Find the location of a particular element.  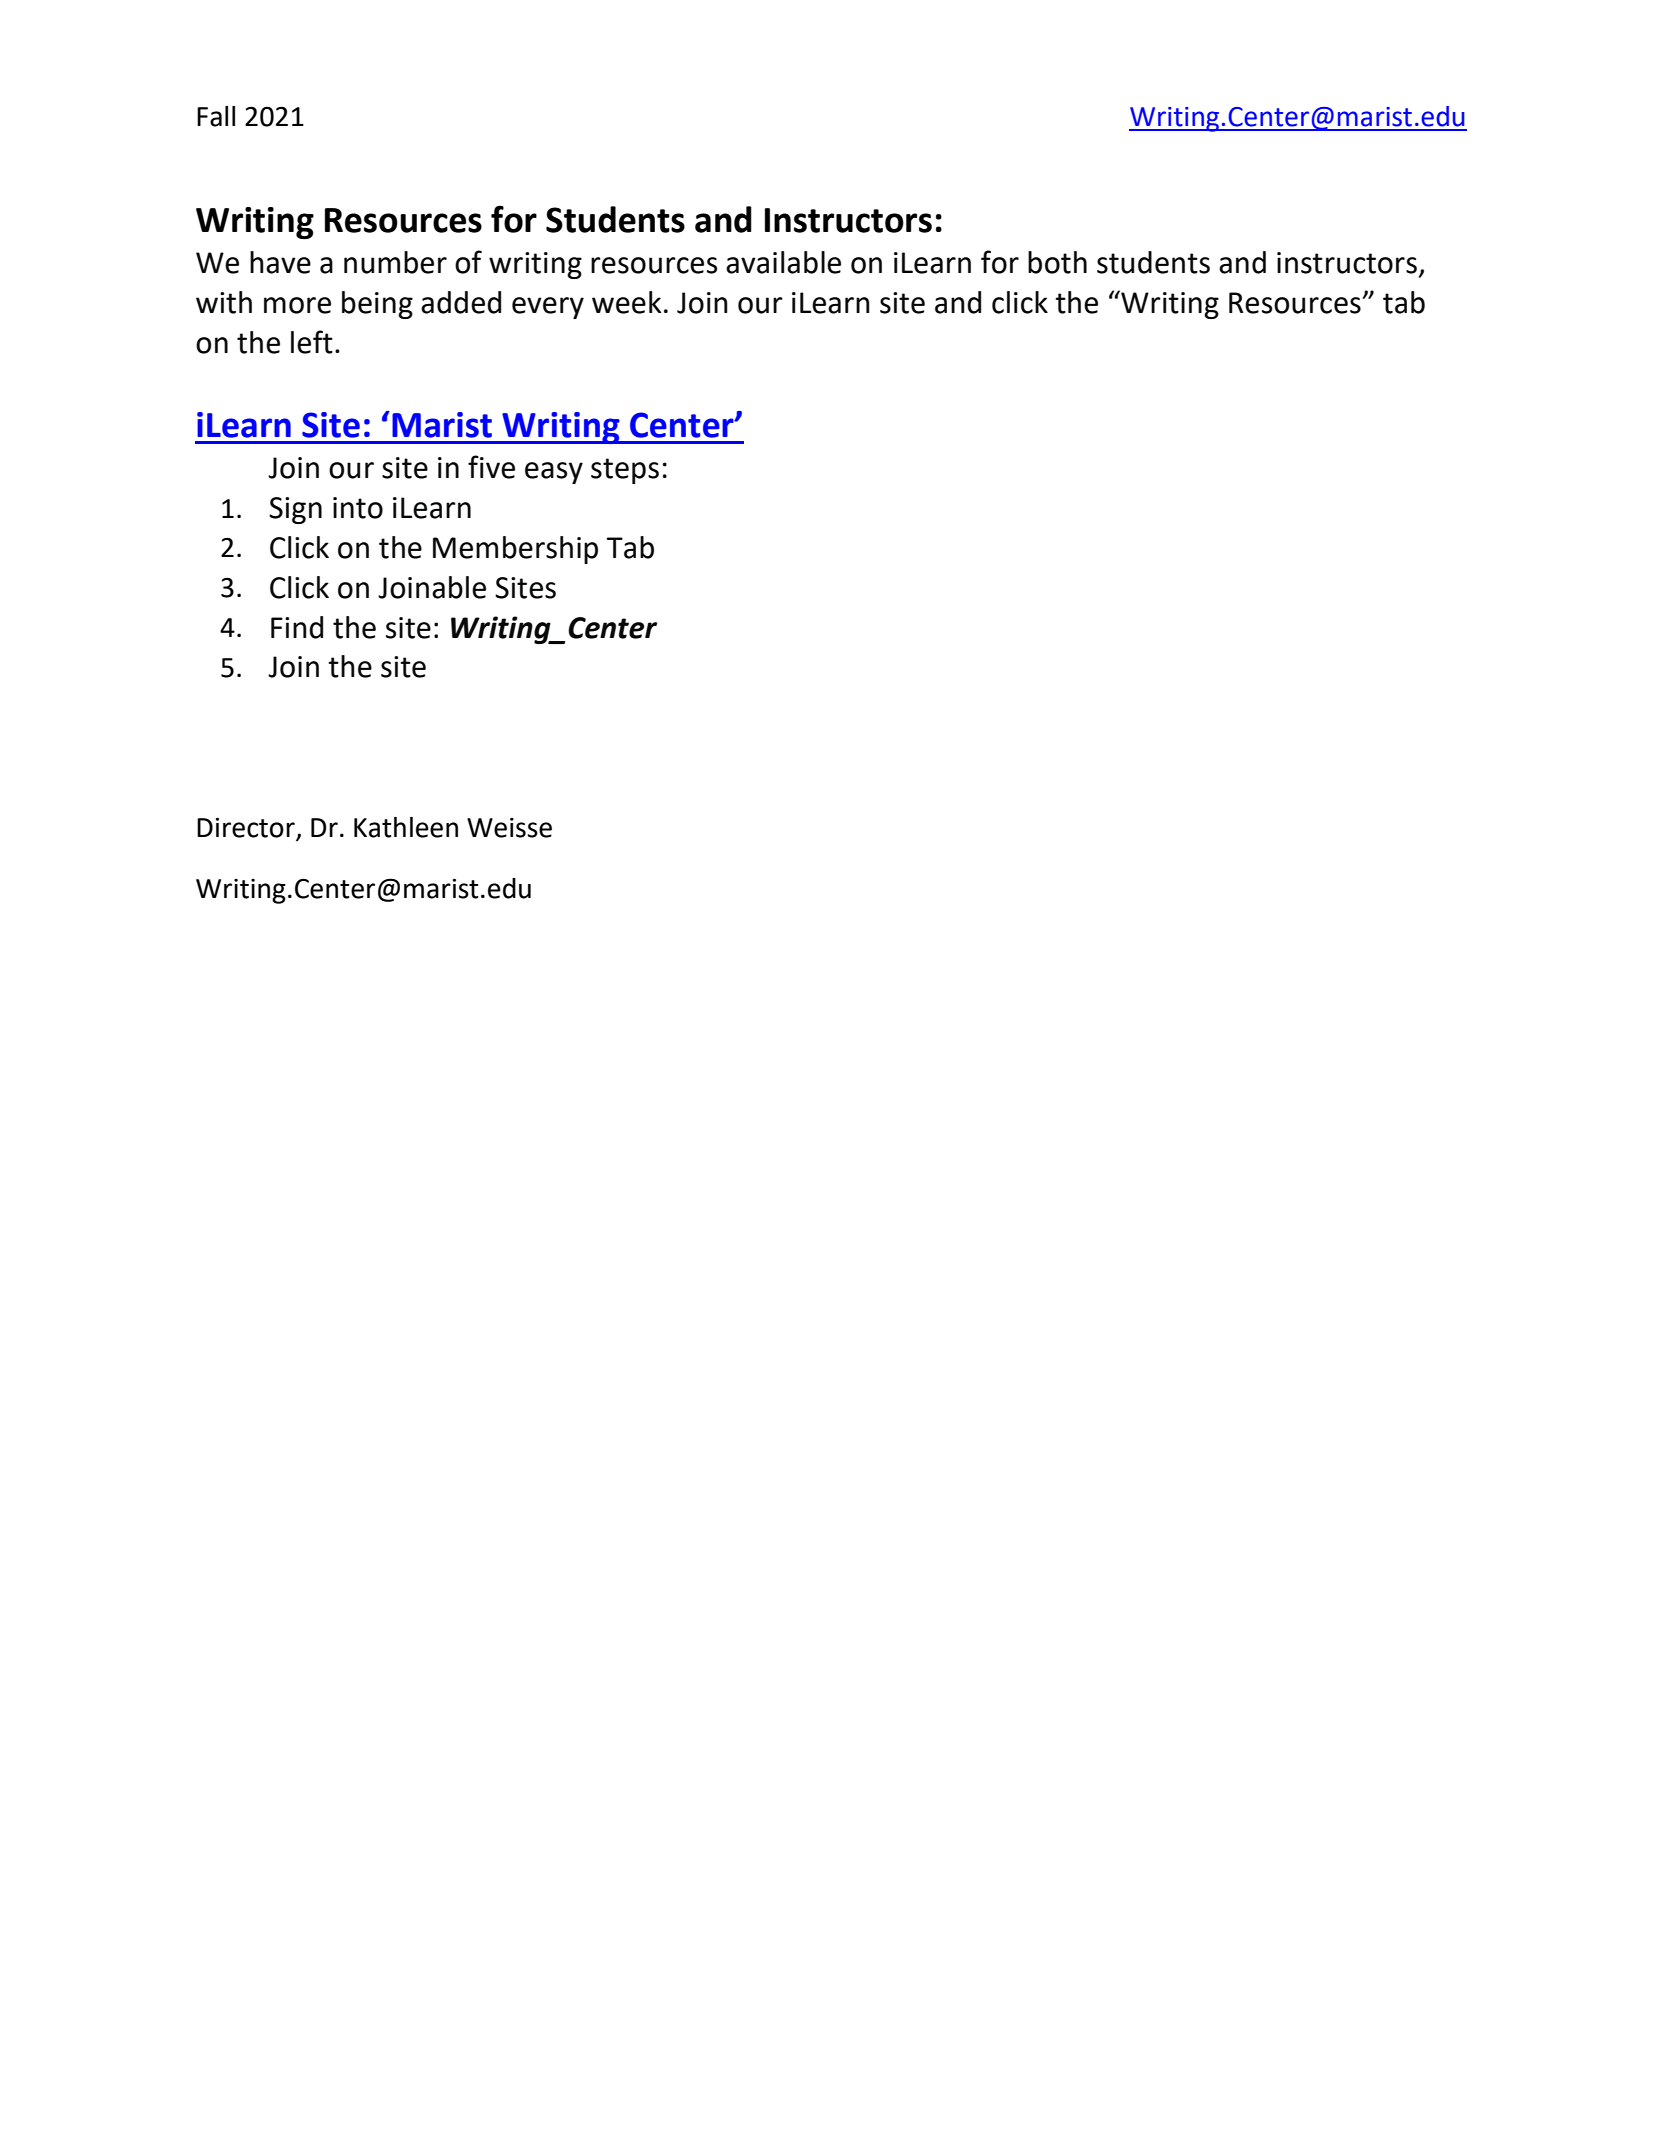

into is located at coordinates (358, 508).
